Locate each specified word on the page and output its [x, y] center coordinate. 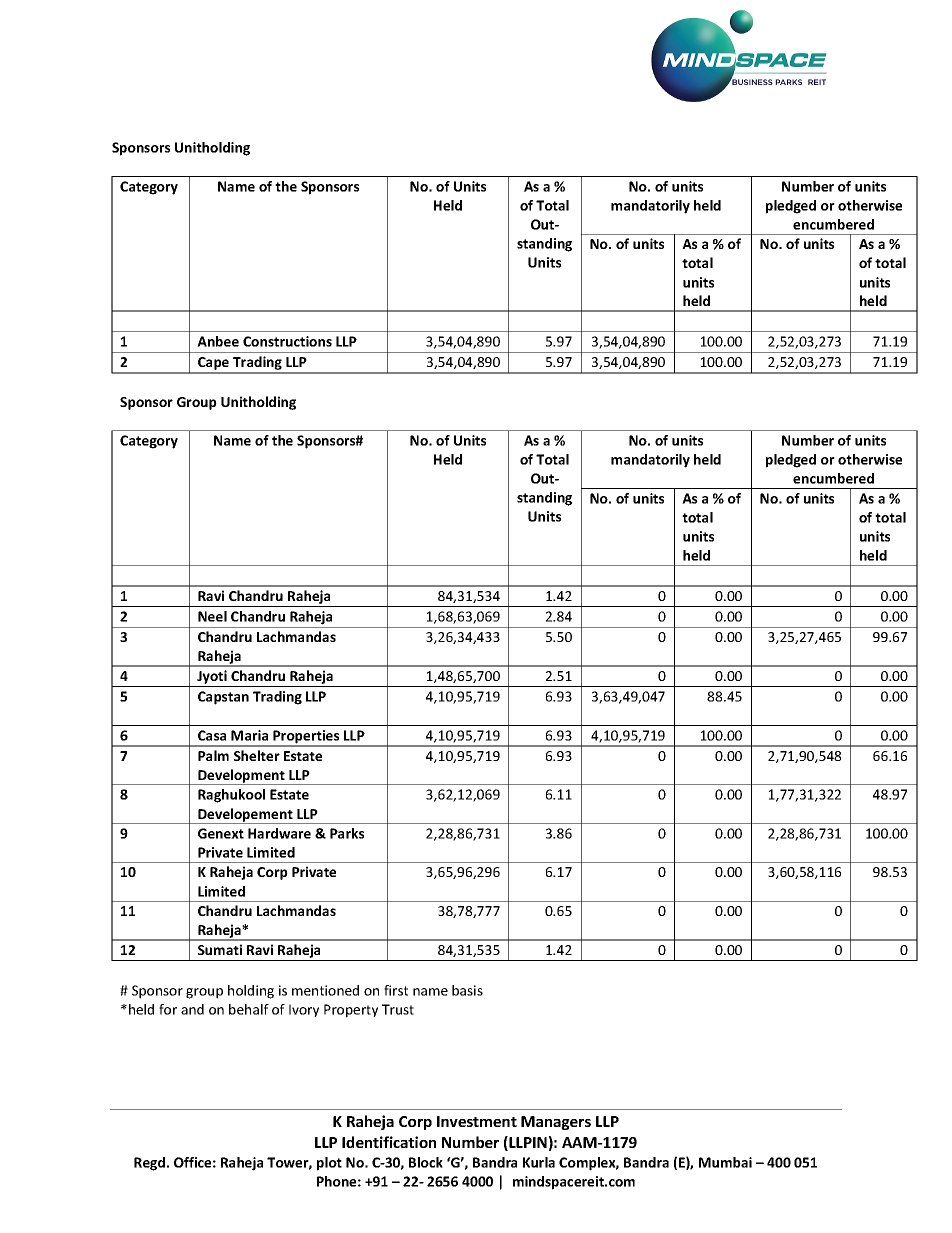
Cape [214, 365]
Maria [249, 735]
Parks [347, 833]
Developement [245, 816]
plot [329, 1164]
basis [467, 990]
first [396, 990]
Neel [212, 616]
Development [241, 777]
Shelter [257, 755]
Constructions [287, 341]
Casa [212, 735]
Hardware [279, 833]
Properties [306, 738]
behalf [249, 1009]
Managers [556, 1123]
